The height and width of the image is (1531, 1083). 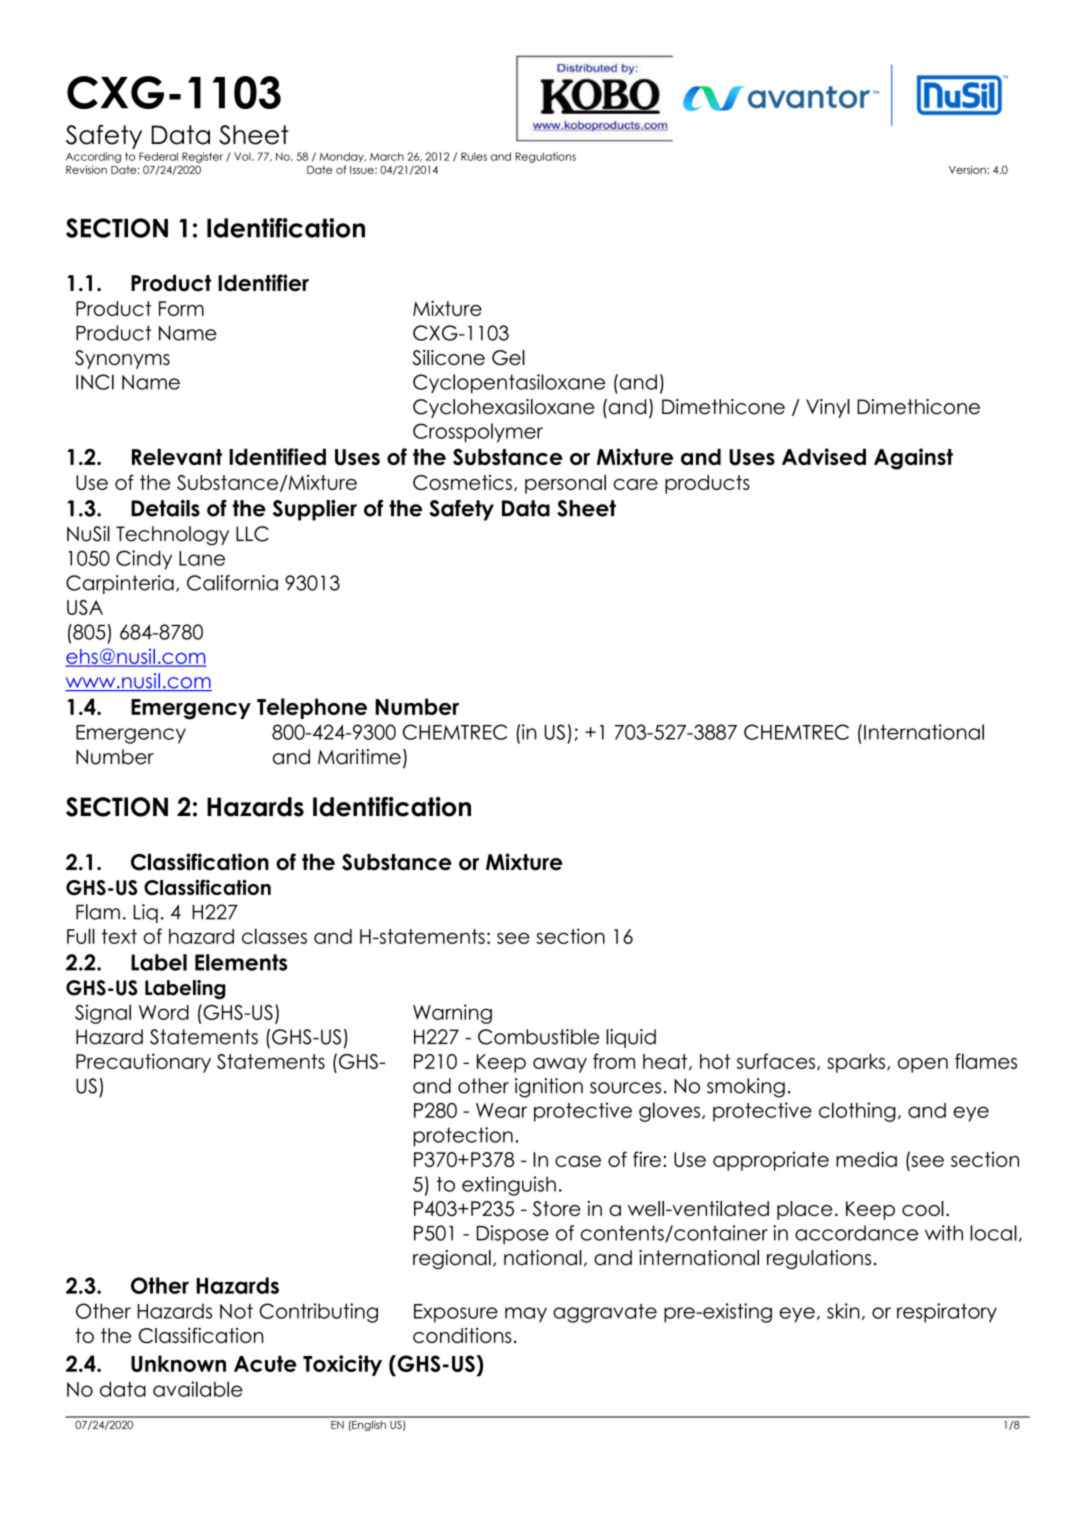 What do you see at coordinates (474, 156) in the image?
I see `Rules` at bounding box center [474, 156].
